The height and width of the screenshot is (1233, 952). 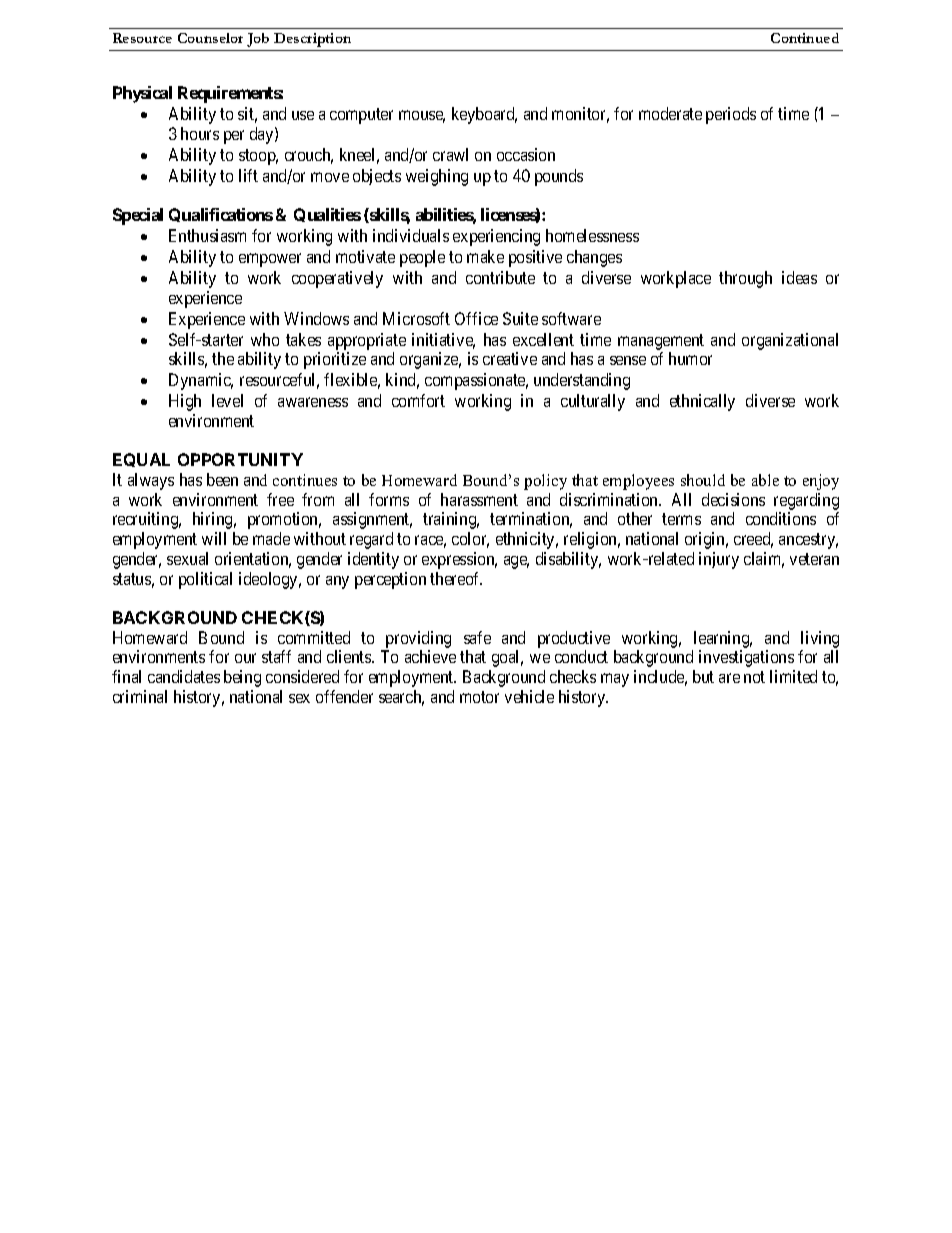 I want to click on keyboard, so click(x=484, y=115).
